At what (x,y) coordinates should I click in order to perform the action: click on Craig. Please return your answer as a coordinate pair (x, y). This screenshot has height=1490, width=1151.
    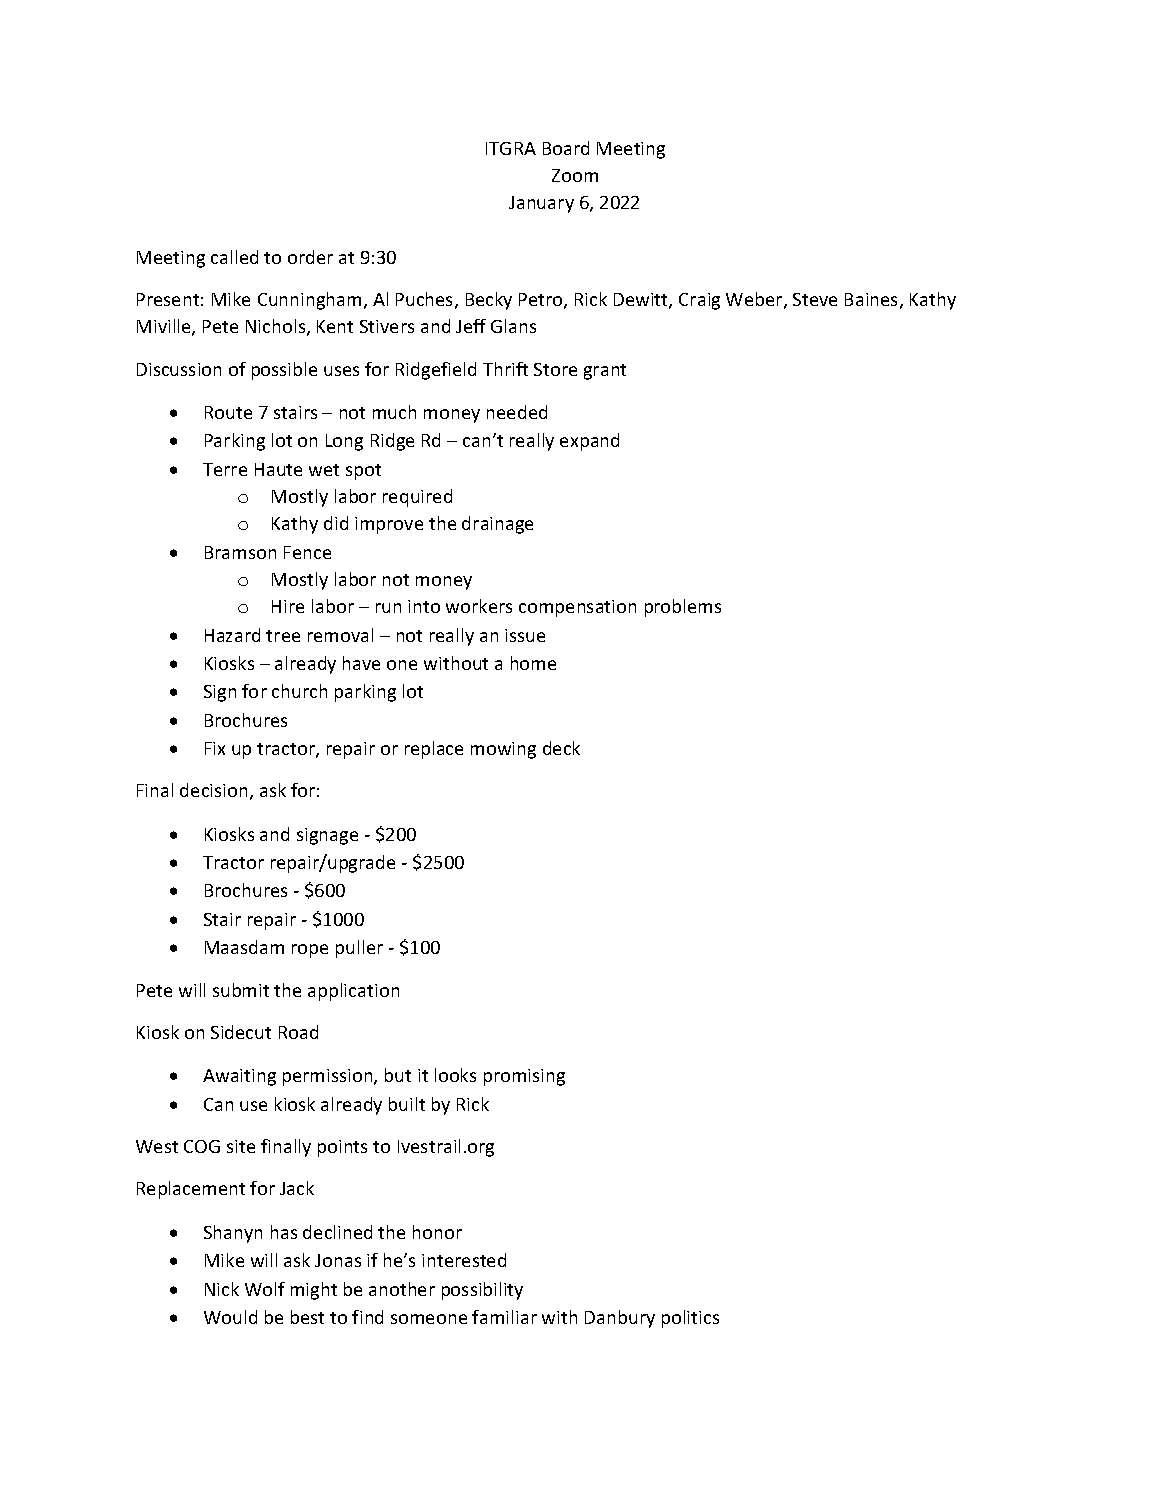
    Looking at the image, I should click on (699, 301).
